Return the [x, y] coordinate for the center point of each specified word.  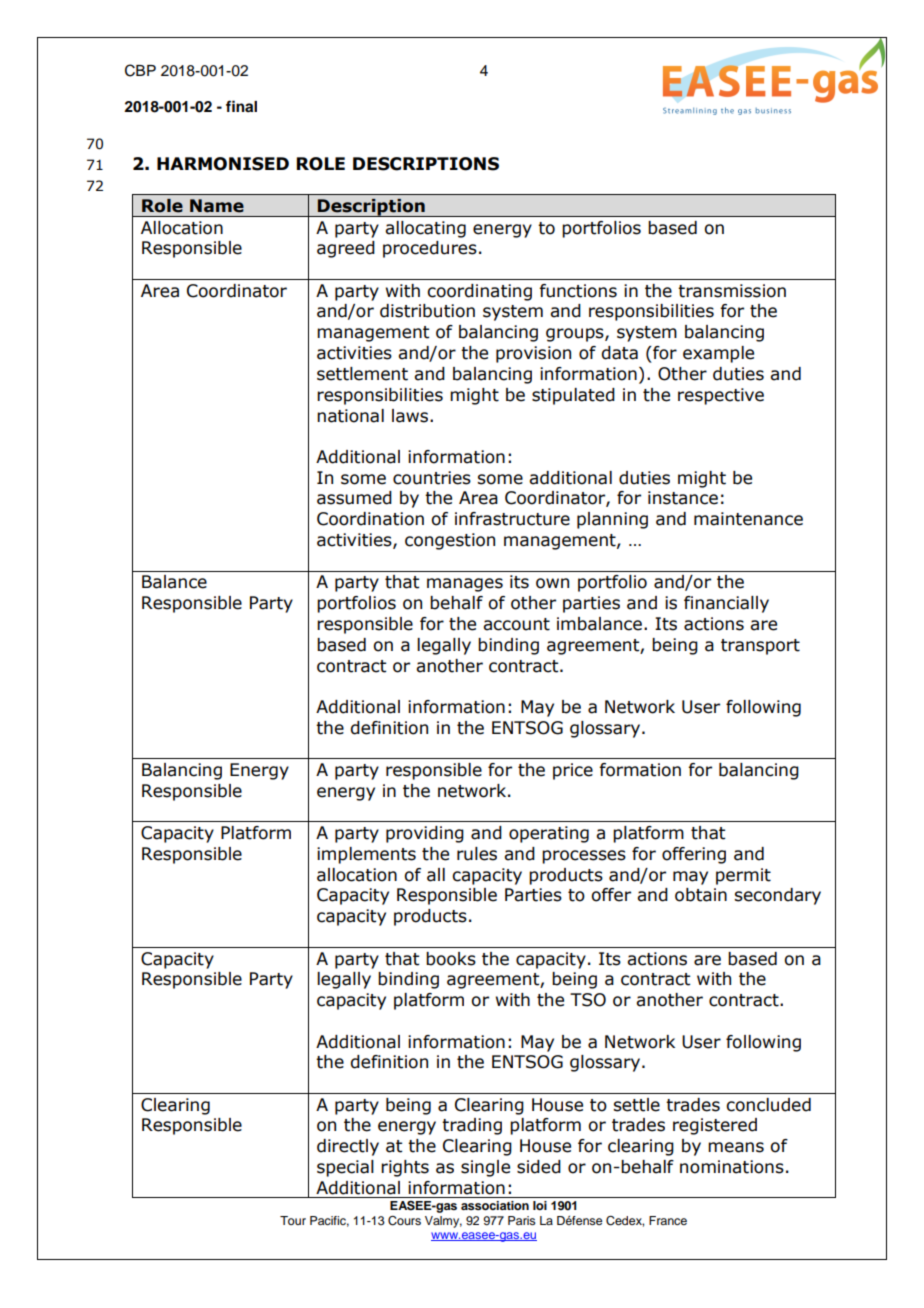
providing [425, 834]
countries [432, 478]
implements [366, 855]
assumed [354, 498]
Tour [293, 1220]
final [241, 106]
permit [743, 876]
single [485, 1168]
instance [683, 498]
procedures [430, 249]
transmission [732, 291]
